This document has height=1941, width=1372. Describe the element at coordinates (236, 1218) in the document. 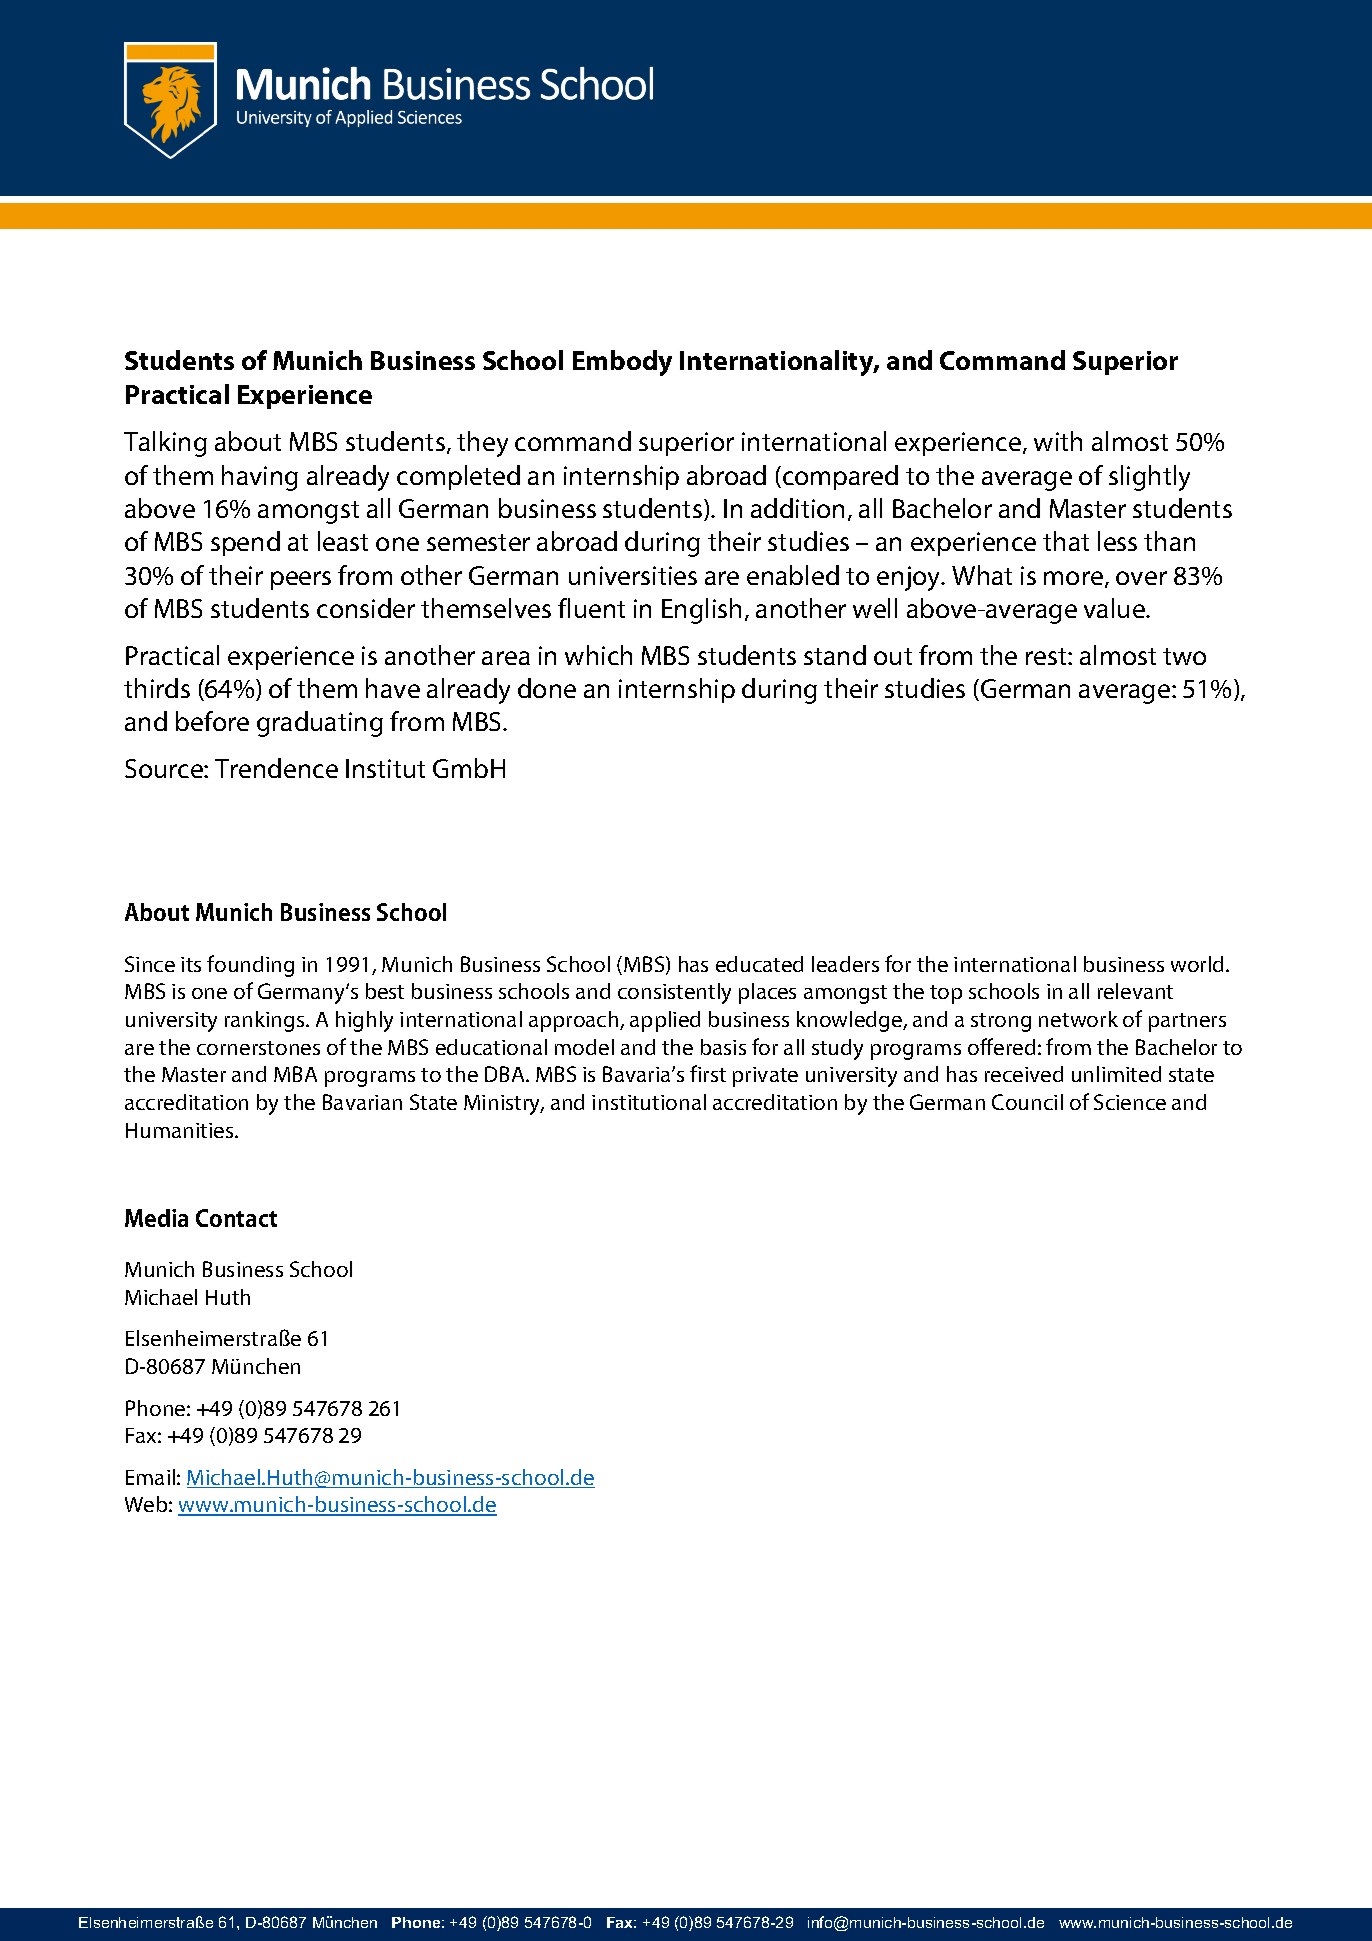

I see `Contact` at that location.
